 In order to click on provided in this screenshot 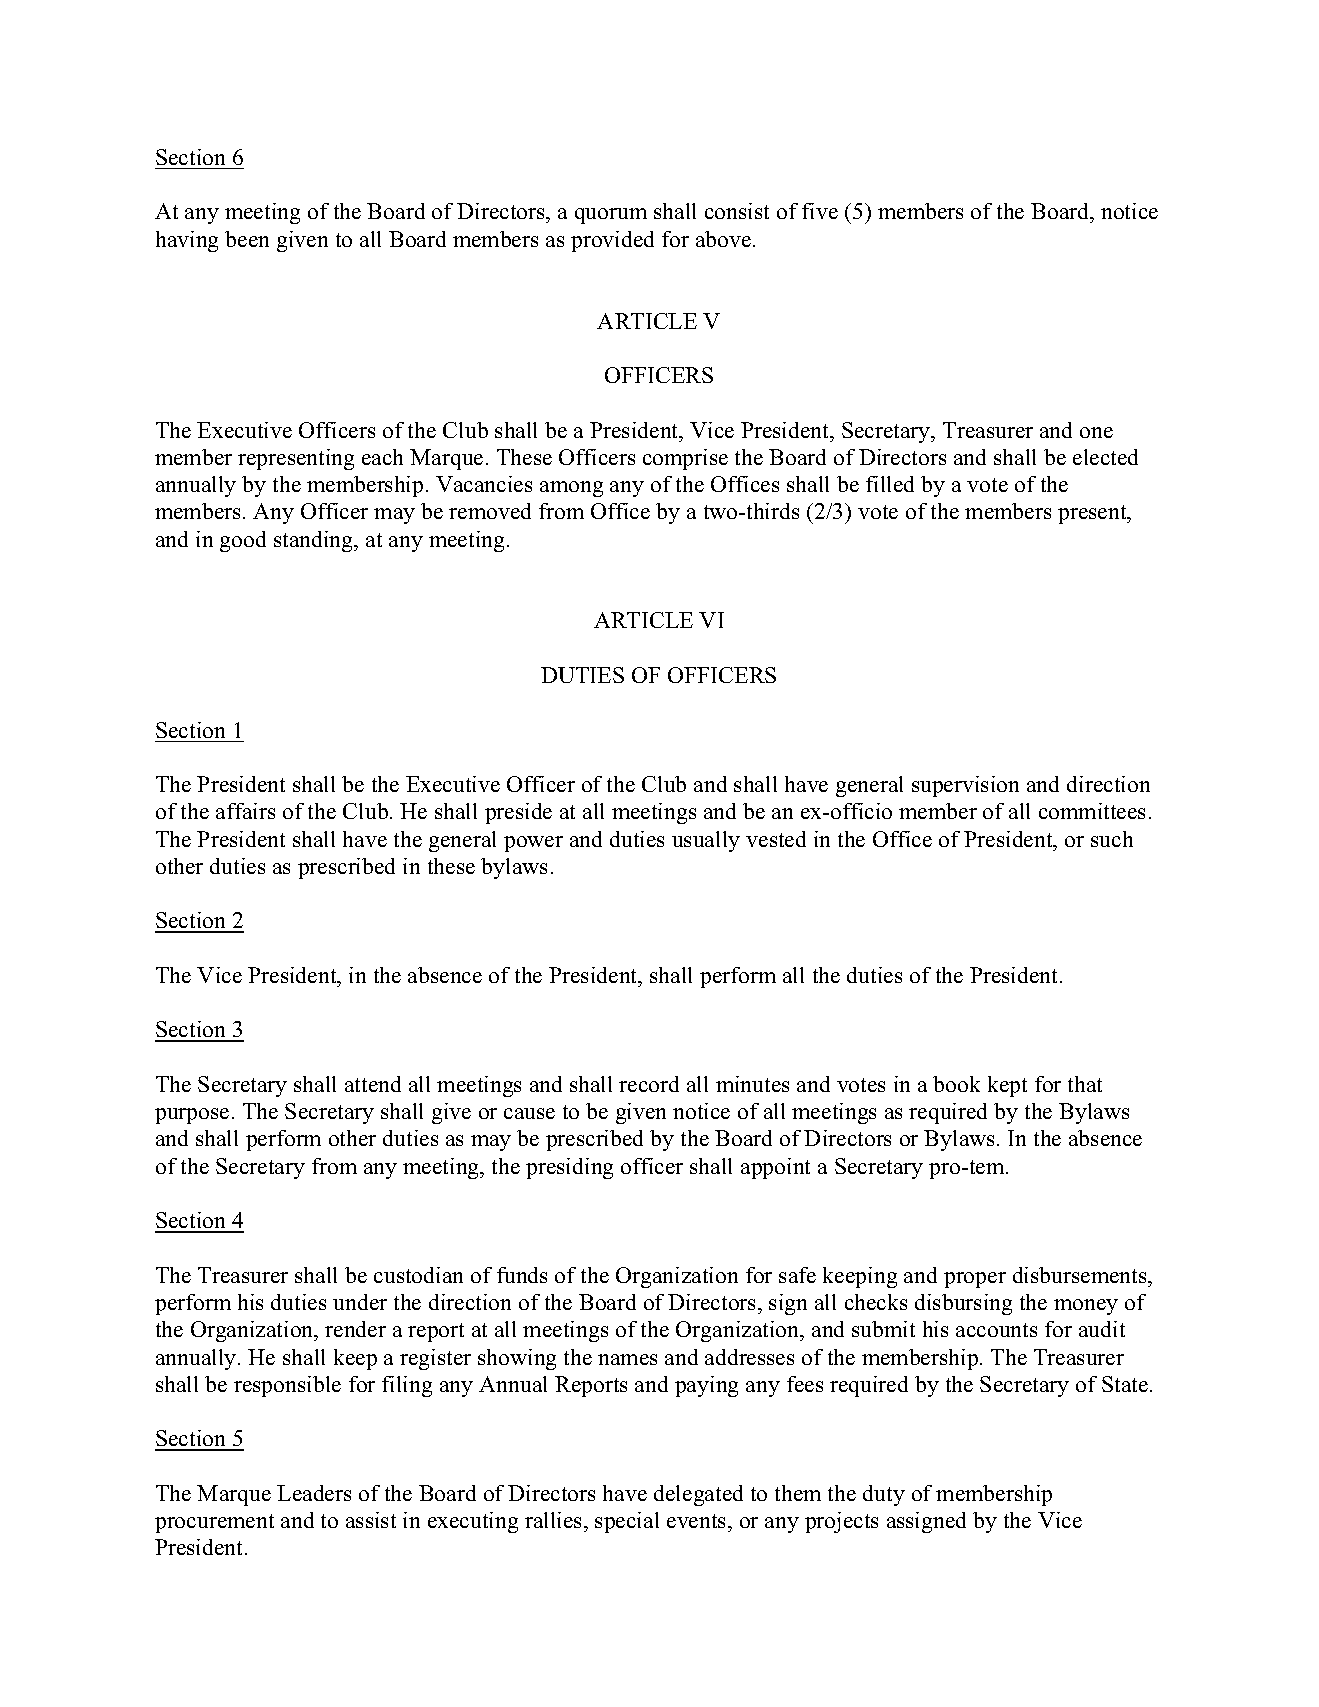, I will do `click(612, 241)`.
